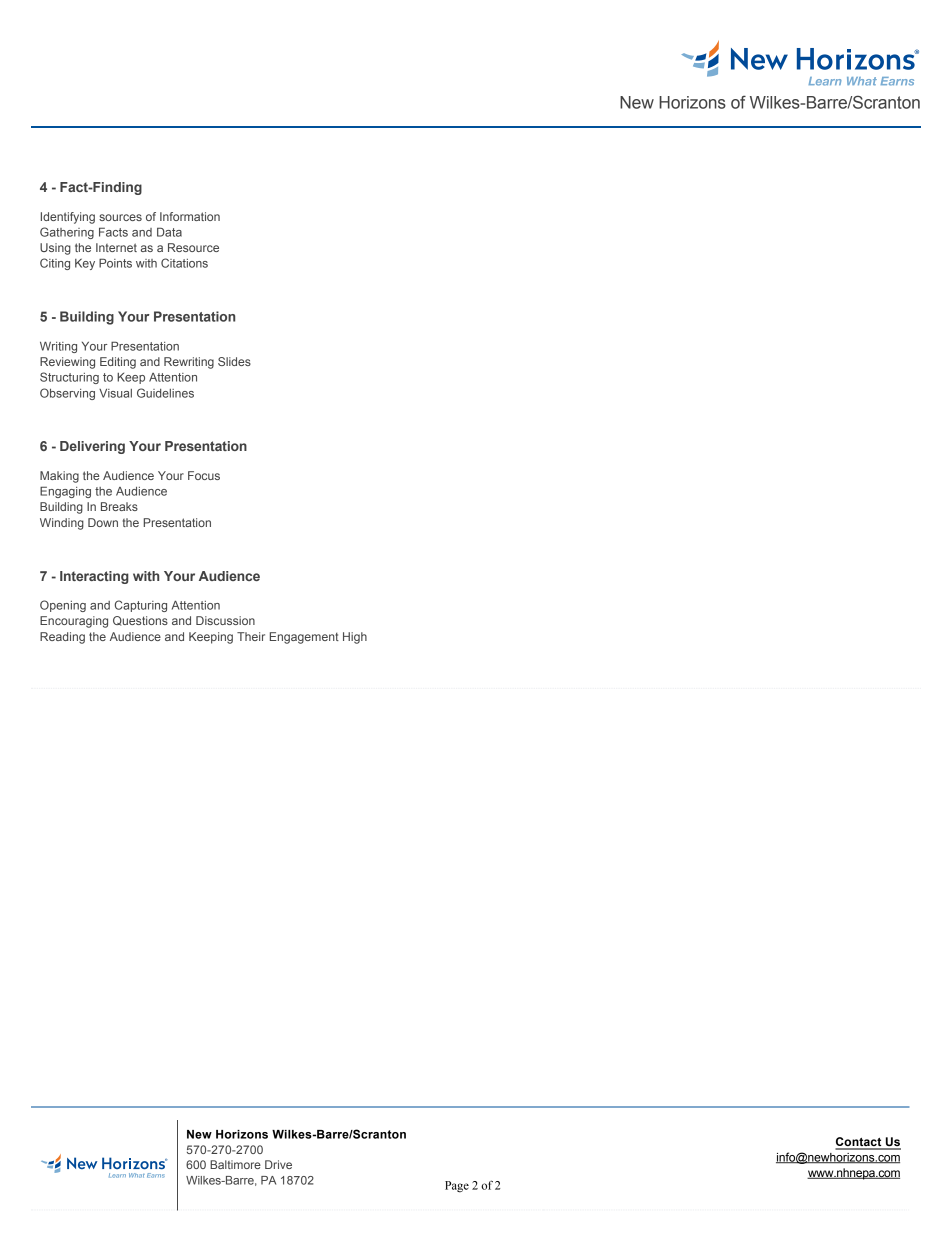 The width and height of the screenshot is (952, 1233). Describe the element at coordinates (304, 638) in the screenshot. I see `Engagement` at that location.
